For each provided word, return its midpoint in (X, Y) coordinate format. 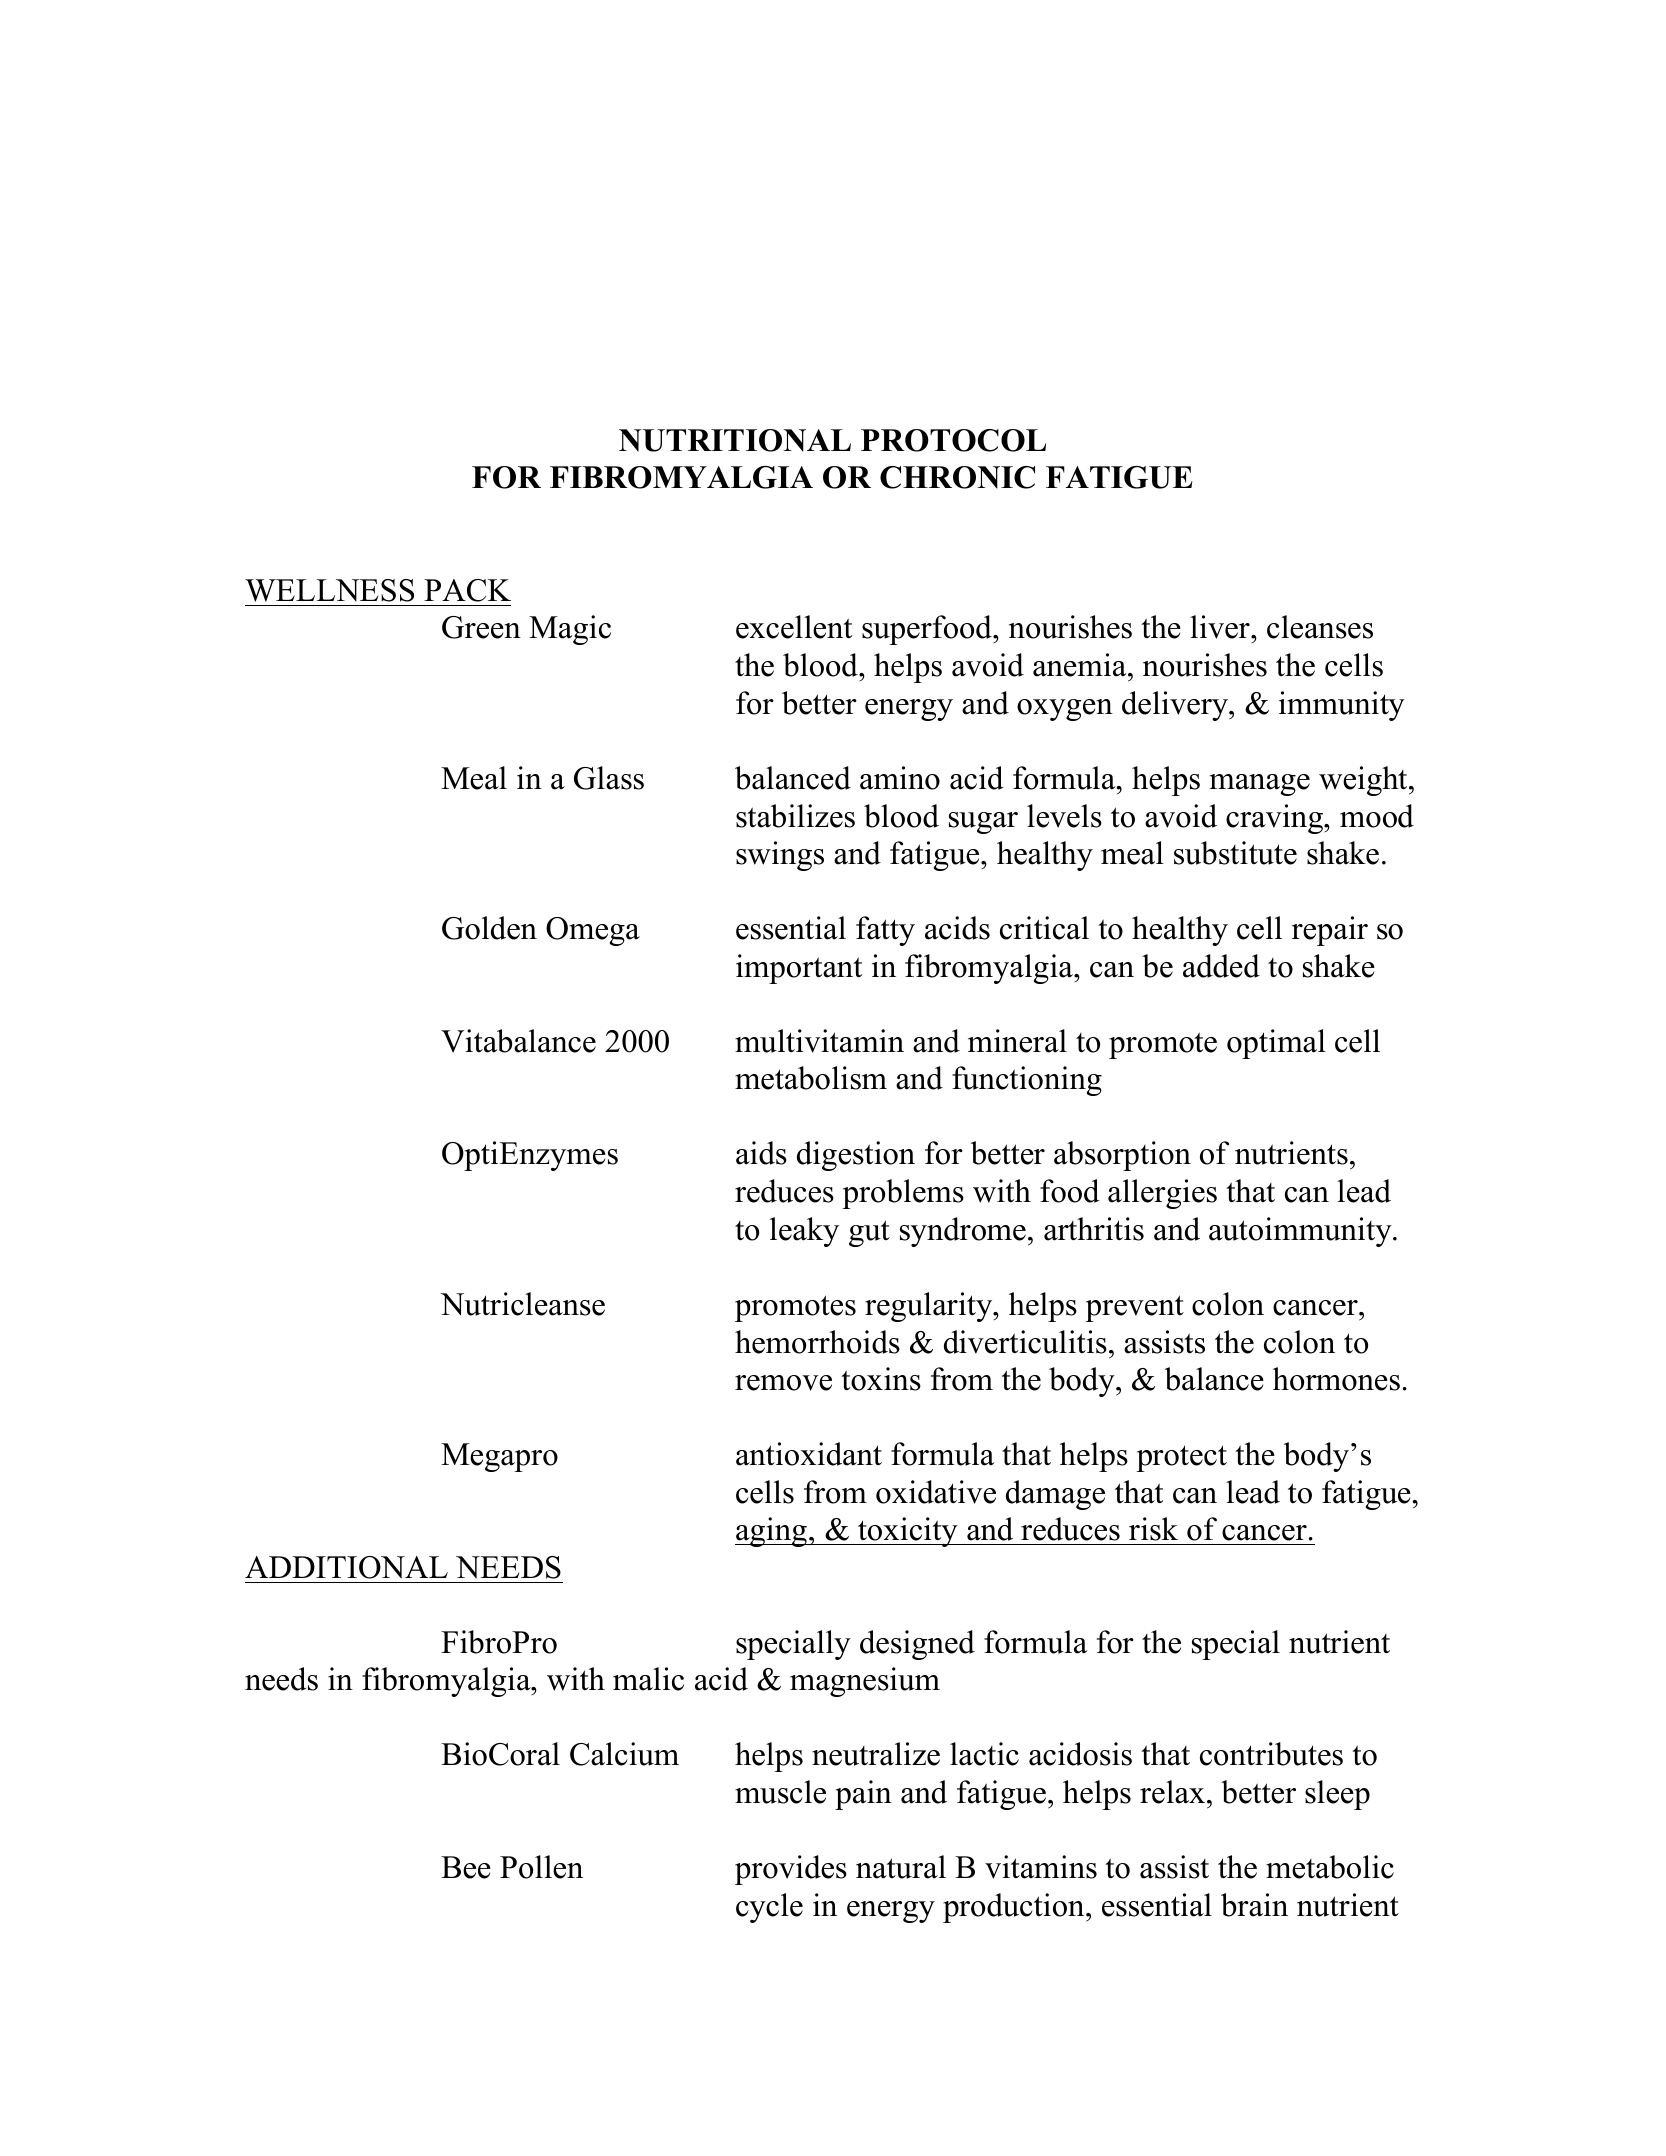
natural (901, 1867)
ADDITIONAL (346, 1567)
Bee (466, 1867)
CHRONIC (957, 477)
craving (1276, 819)
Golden (489, 928)
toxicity (908, 1532)
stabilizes (795, 816)
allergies (1162, 1194)
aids (761, 1153)
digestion (856, 1156)
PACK (467, 590)
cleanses (1320, 627)
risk (1153, 1529)
